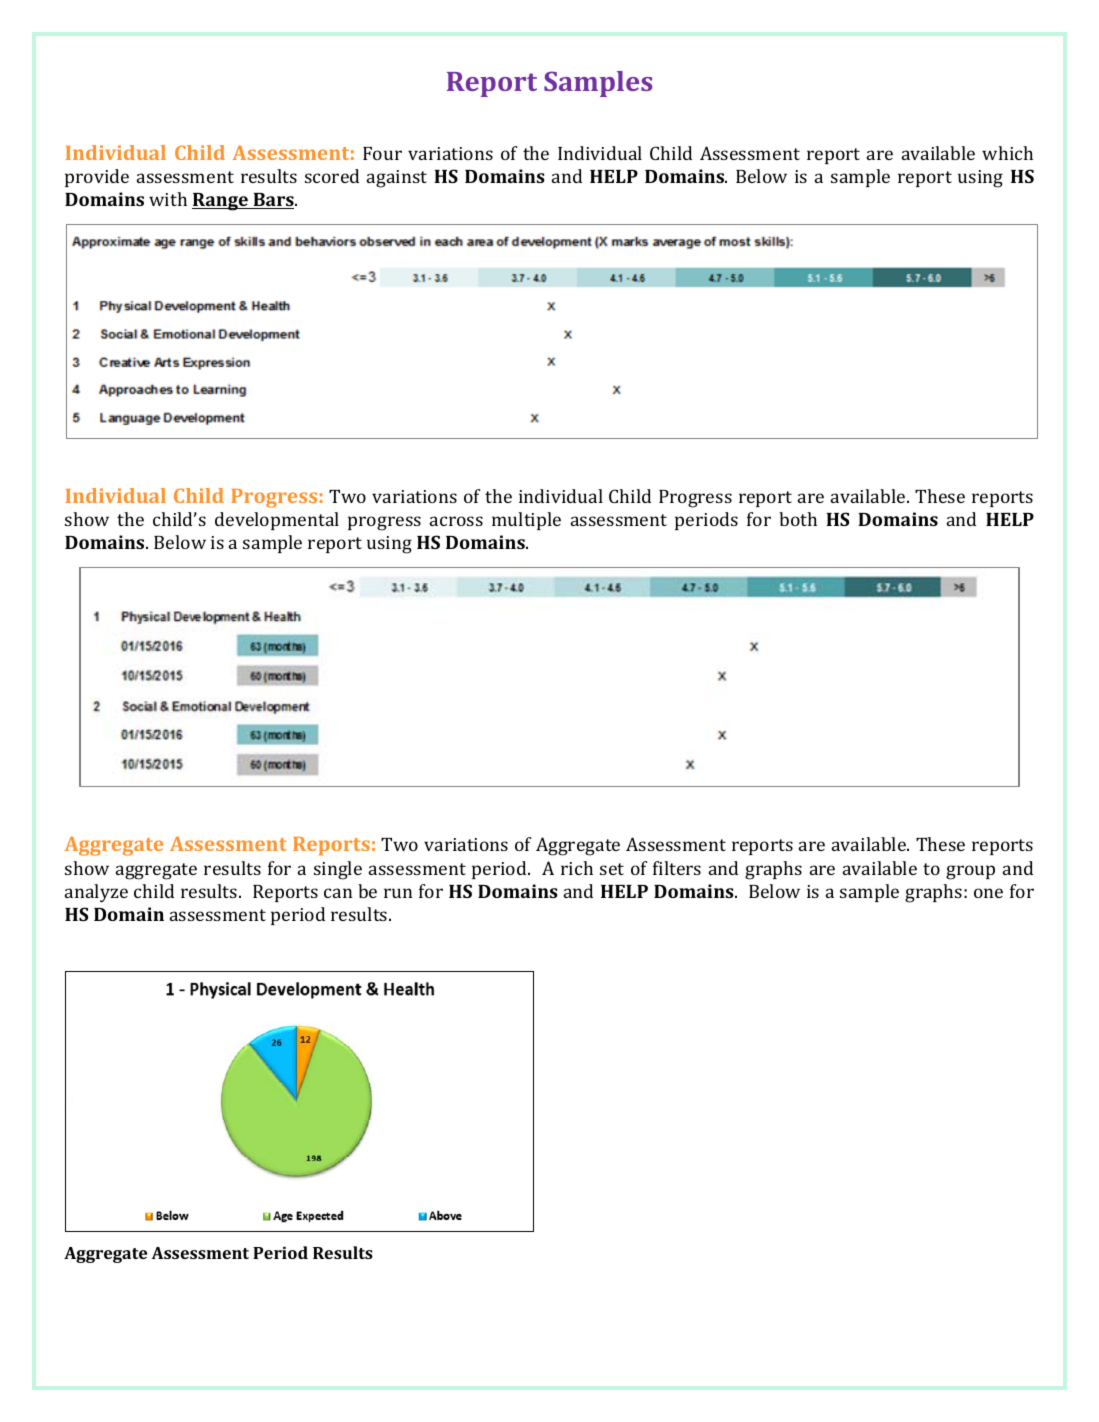 This screenshot has height=1422, width=1099. What do you see at coordinates (221, 202) in the screenshot?
I see `Range` at bounding box center [221, 202].
